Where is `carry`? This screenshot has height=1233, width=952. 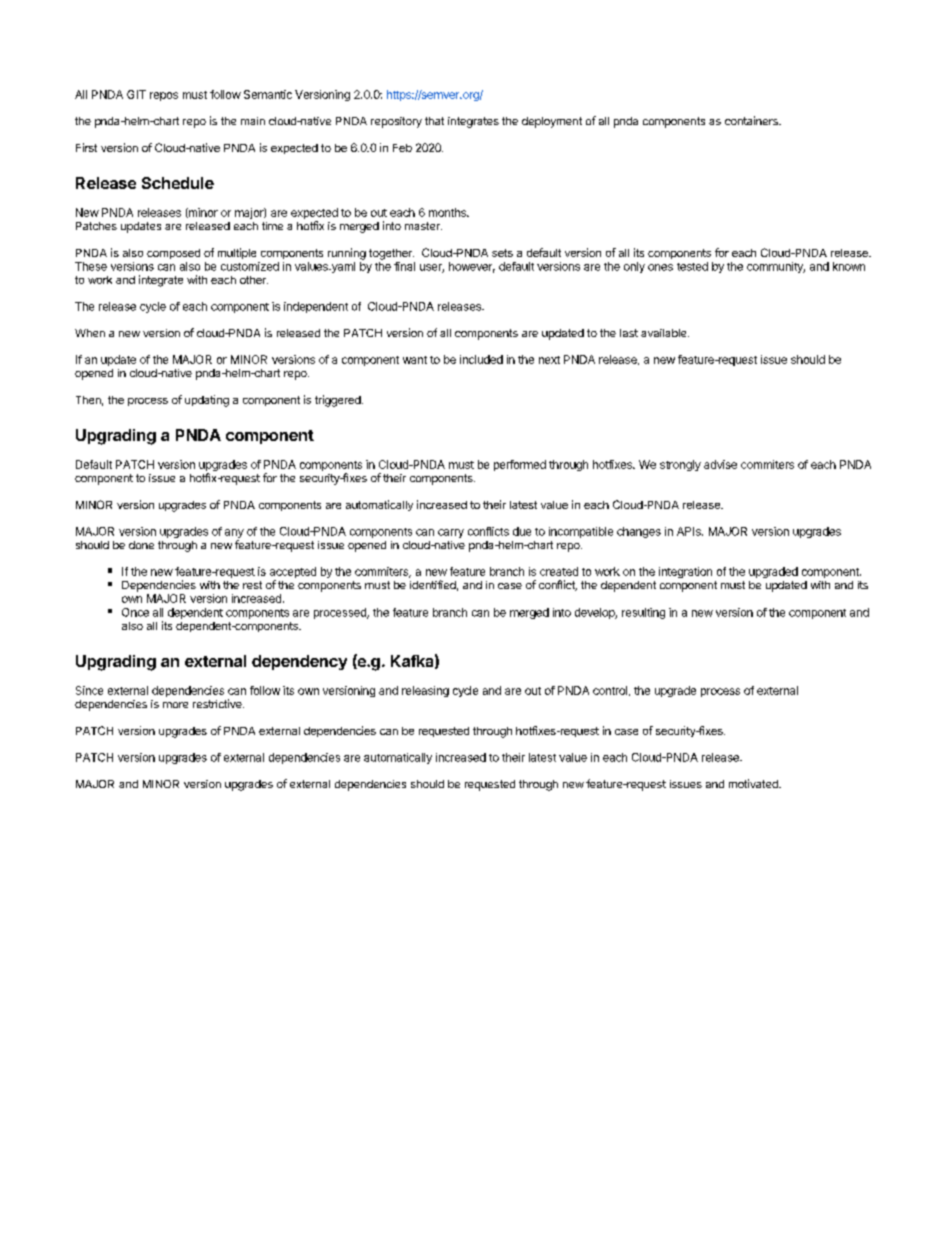
carry is located at coordinates (451, 533).
